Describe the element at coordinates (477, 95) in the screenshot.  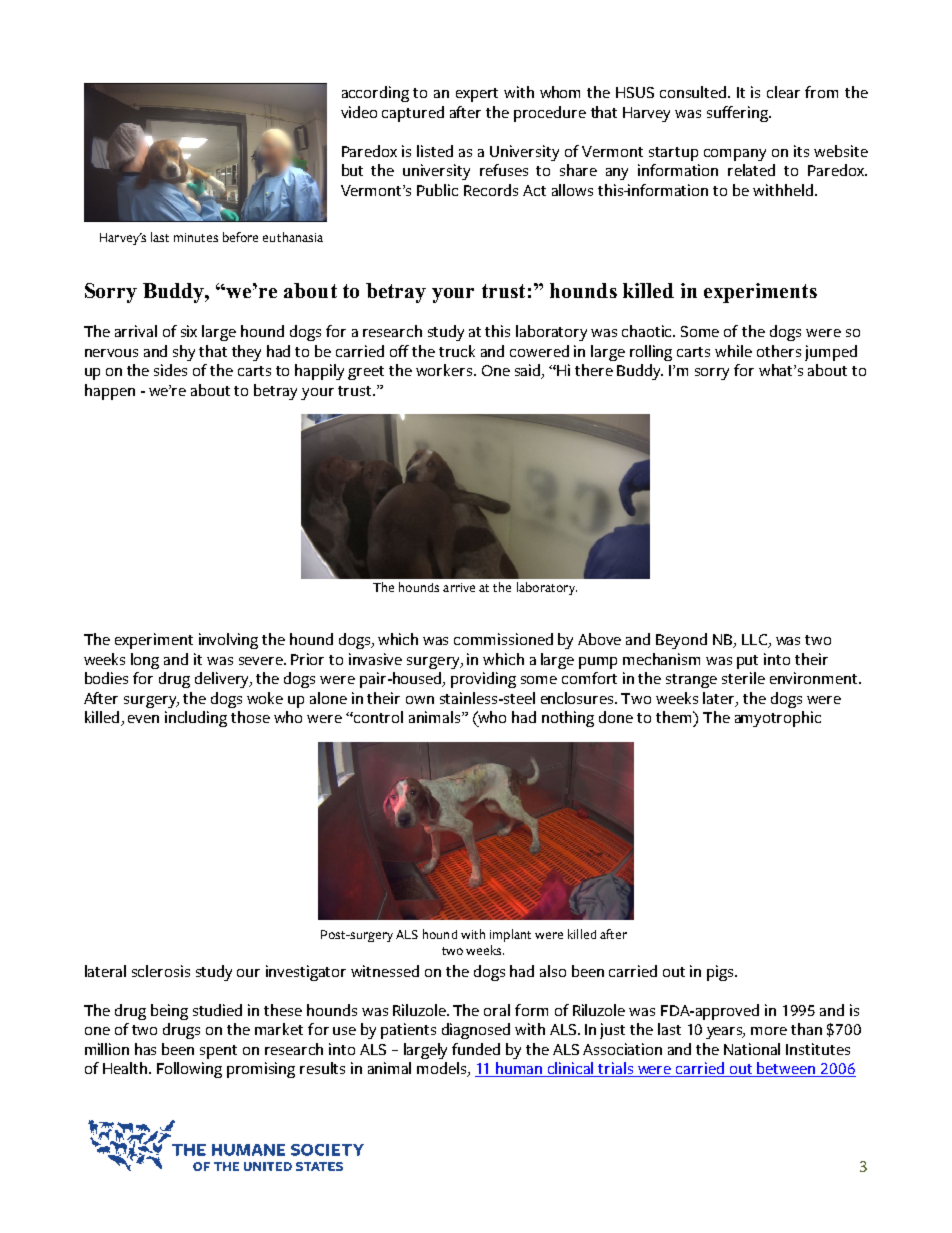
I see `expert` at that location.
